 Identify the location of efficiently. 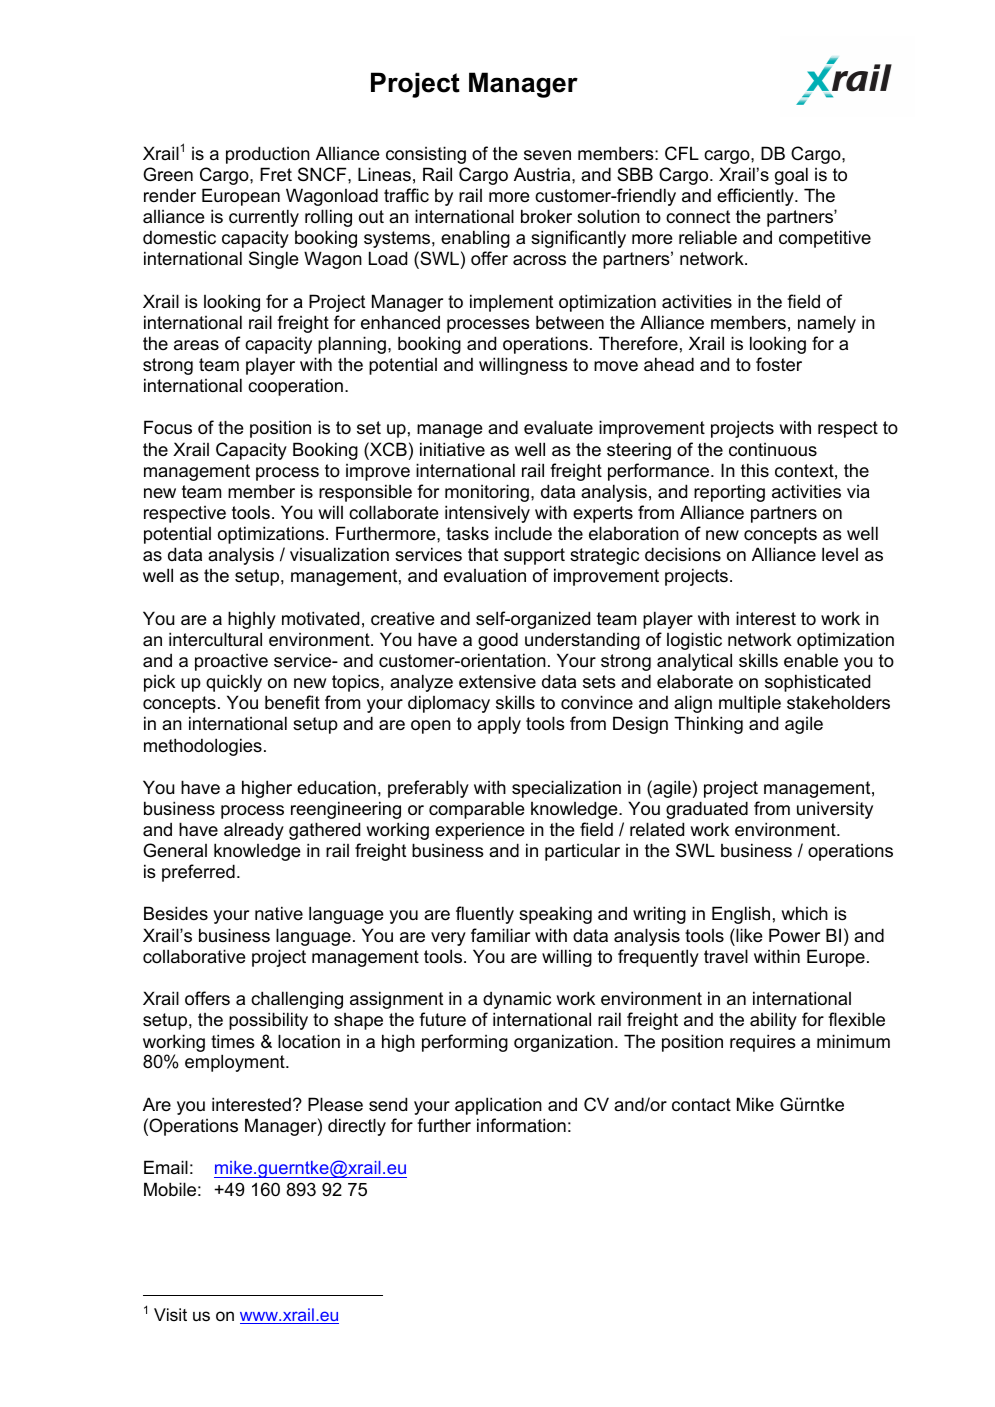
(756, 197).
